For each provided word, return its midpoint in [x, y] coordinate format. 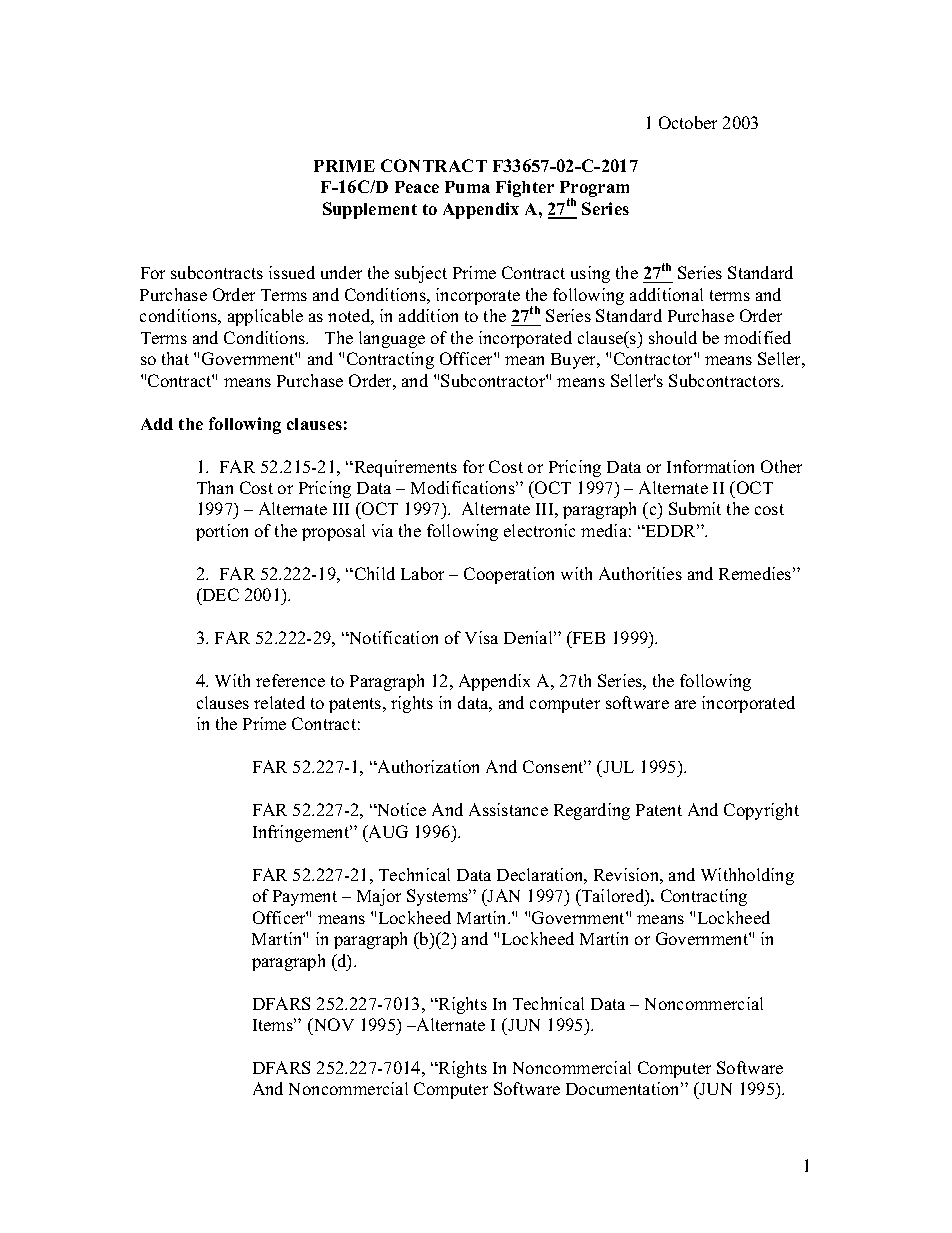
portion [222, 532]
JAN [503, 895]
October [688, 122]
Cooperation [509, 575]
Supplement [370, 210]
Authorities [640, 573]
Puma [467, 187]
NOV [332, 1024]
